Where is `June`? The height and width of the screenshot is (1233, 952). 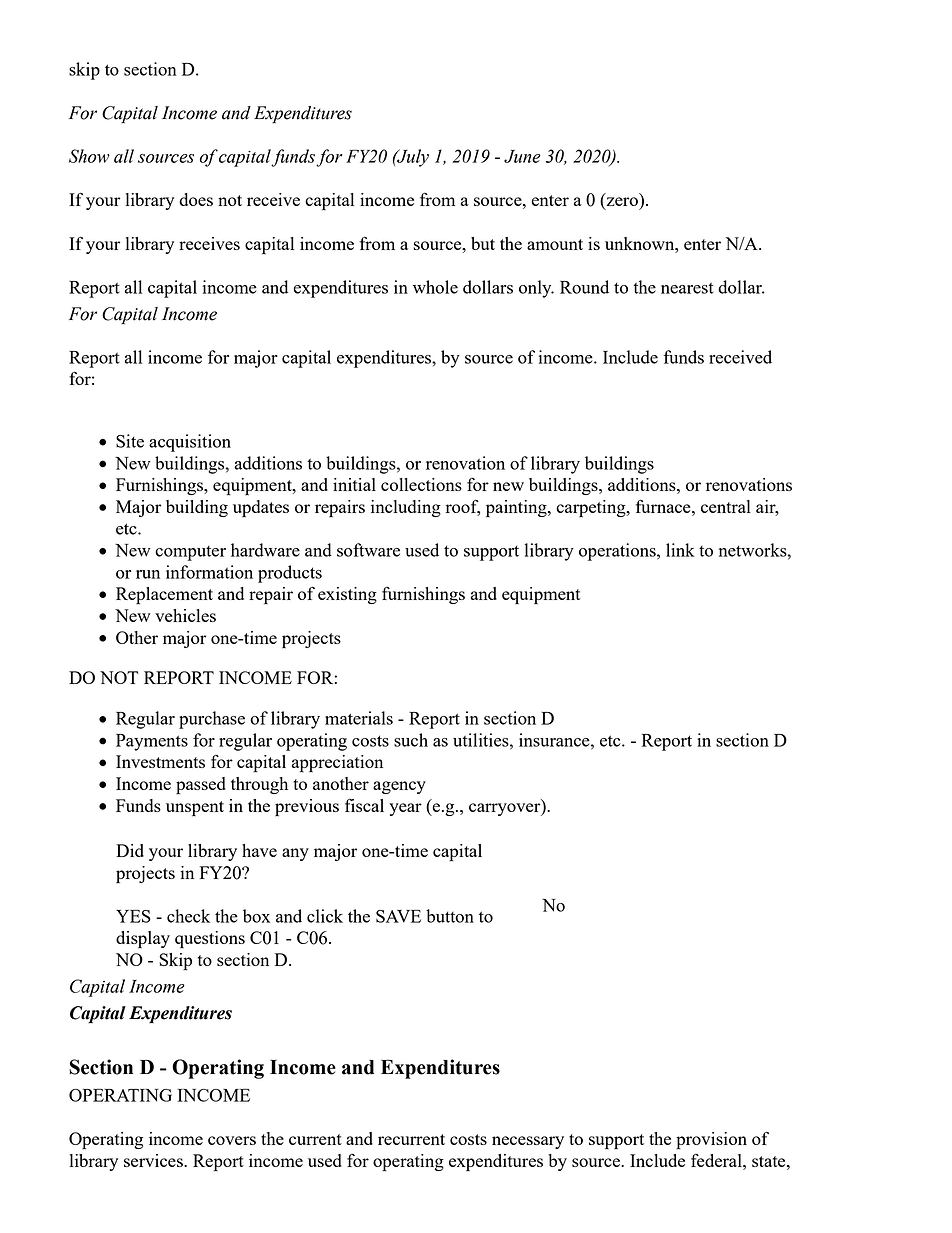 June is located at coordinates (522, 156).
